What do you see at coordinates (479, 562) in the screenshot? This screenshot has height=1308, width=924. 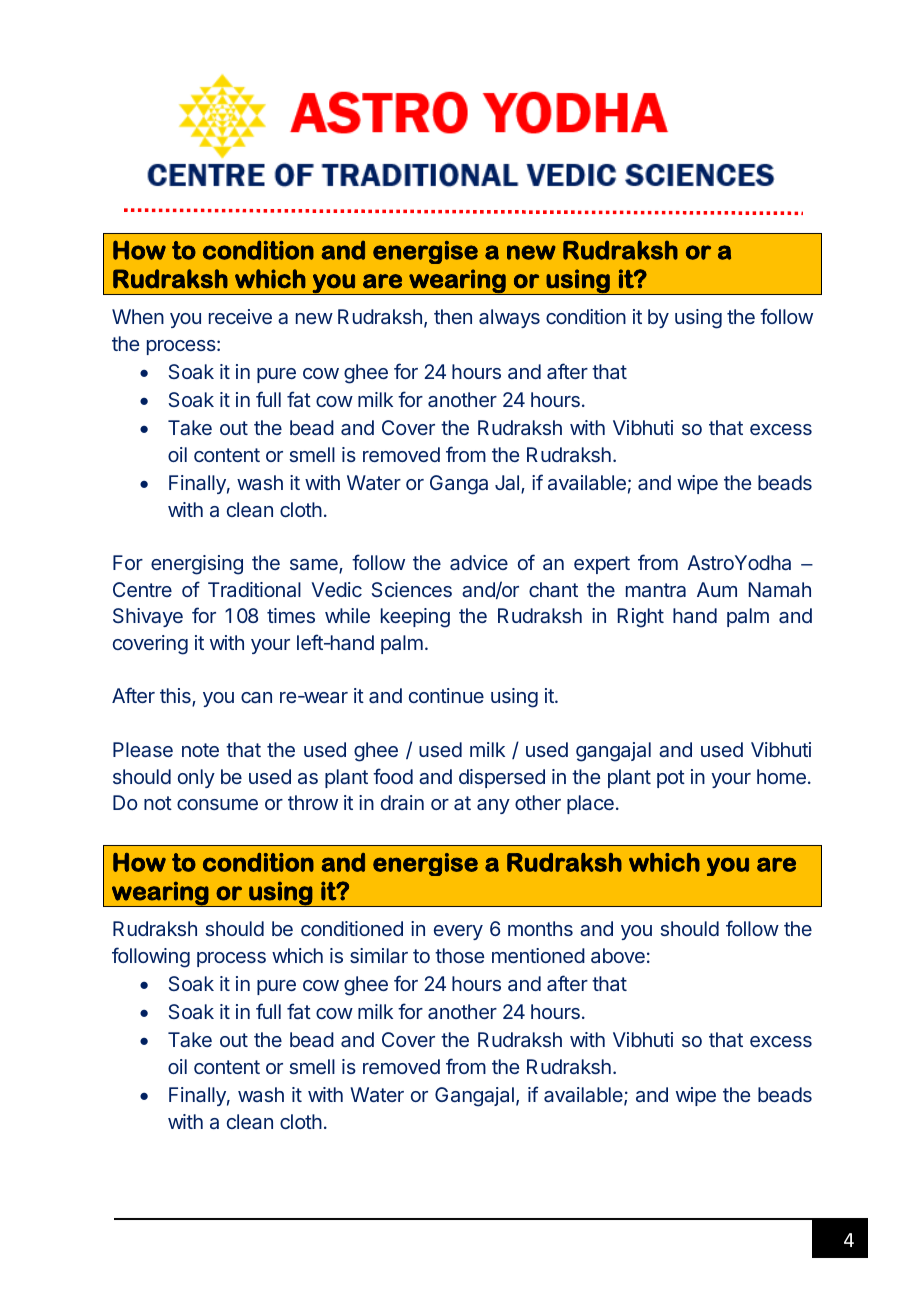 I see `advice` at bounding box center [479, 562].
